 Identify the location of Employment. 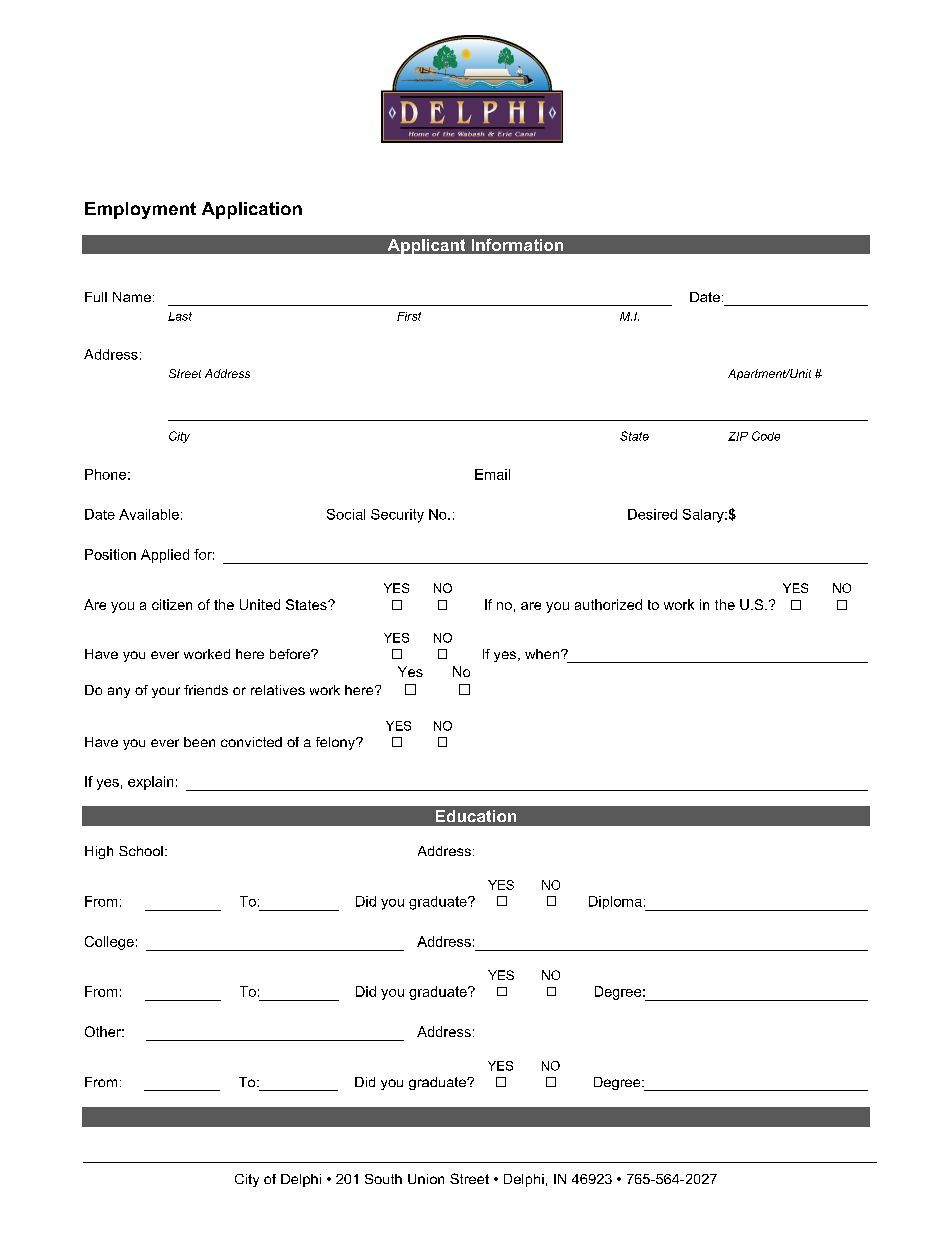
(140, 210).
